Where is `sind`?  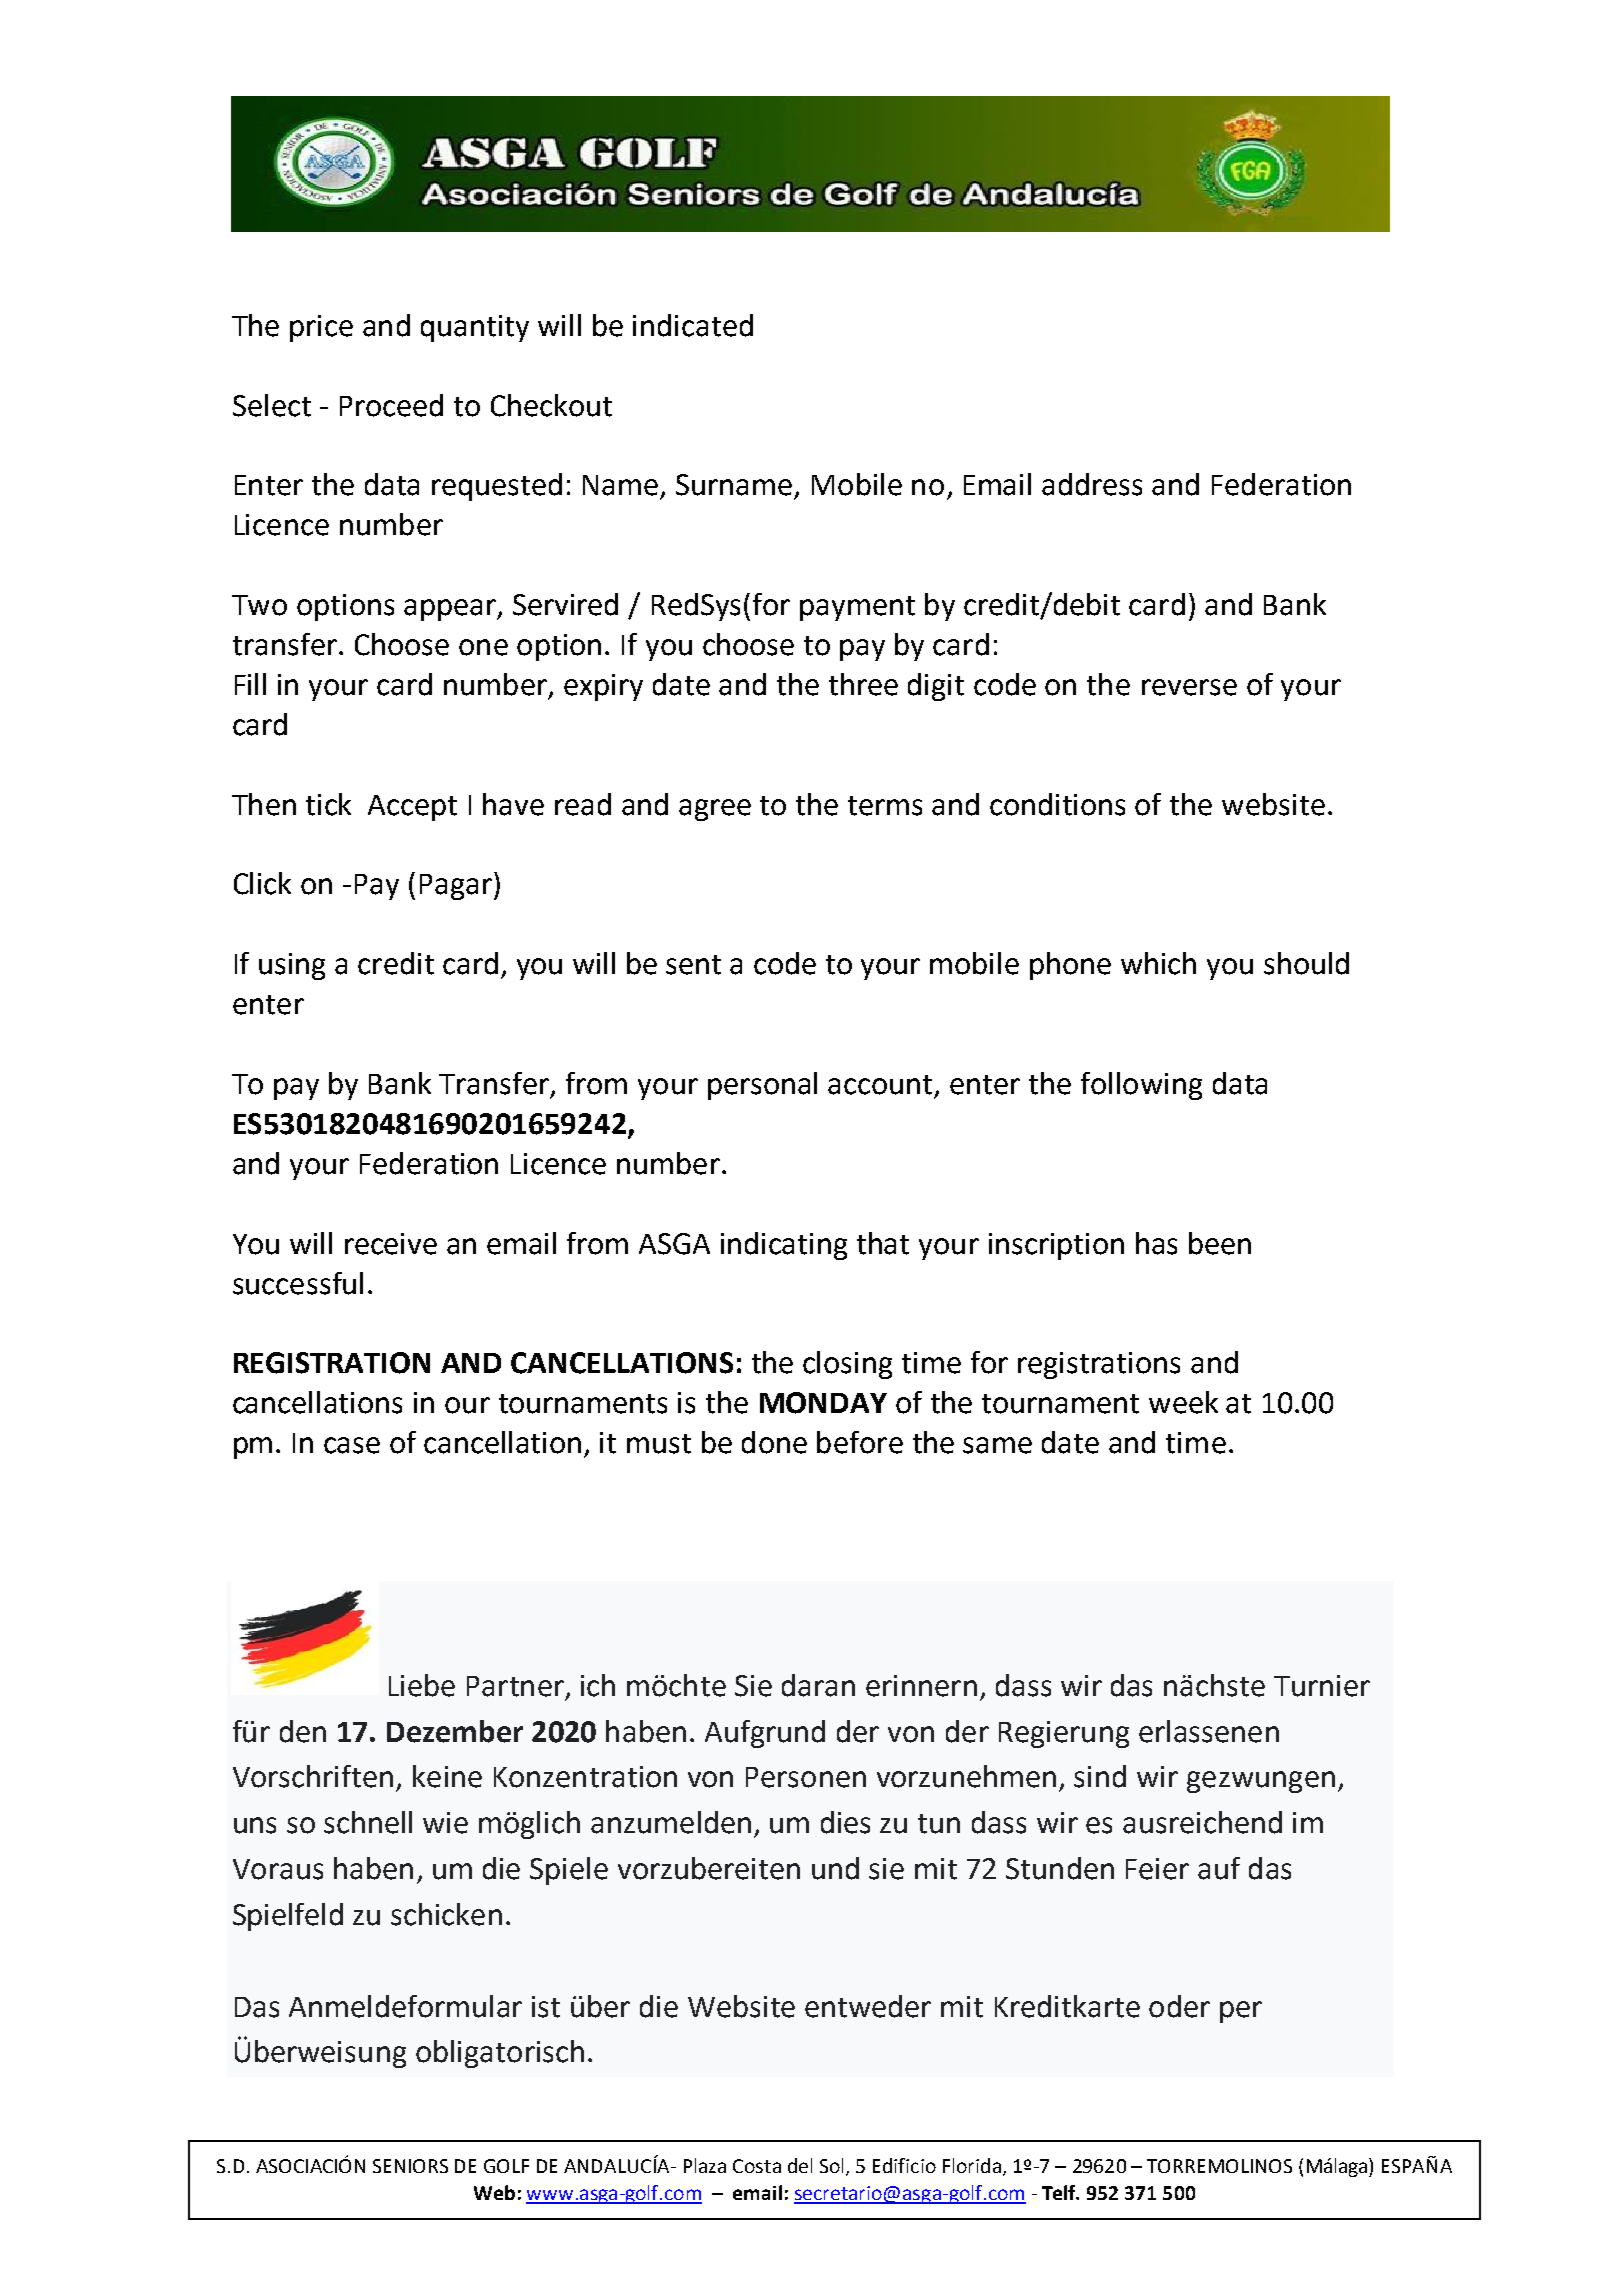
sind is located at coordinates (1100, 1776).
